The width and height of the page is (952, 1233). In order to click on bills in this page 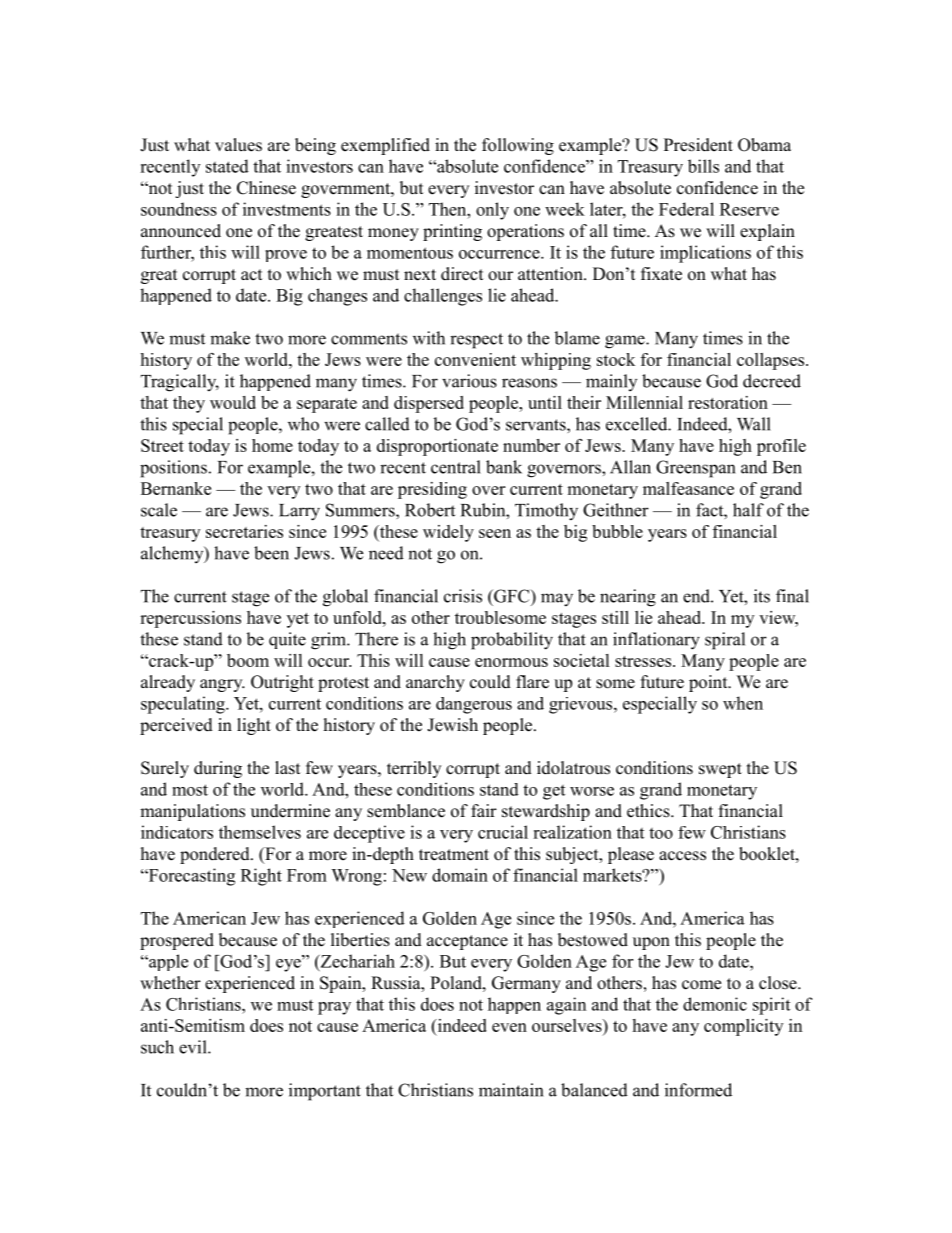, I will do `click(703, 166)`.
